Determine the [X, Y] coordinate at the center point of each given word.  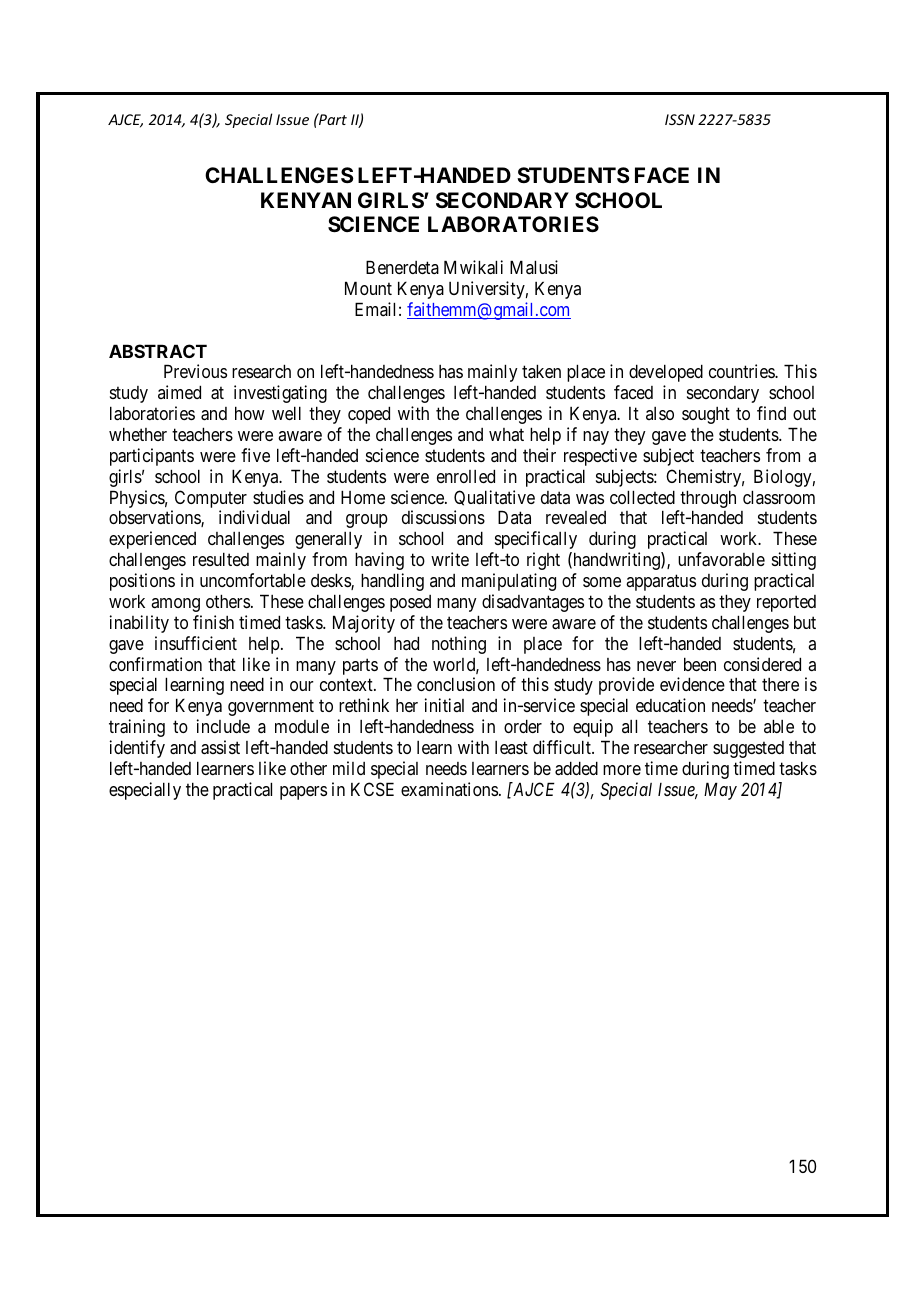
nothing [459, 645]
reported [786, 603]
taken [541, 371]
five [255, 455]
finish [213, 622]
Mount [368, 288]
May [720, 791]
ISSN [680, 119]
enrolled [466, 476]
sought [706, 415]
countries [742, 371]
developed [666, 373]
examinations [449, 789]
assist [220, 747]
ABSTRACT [158, 351]
